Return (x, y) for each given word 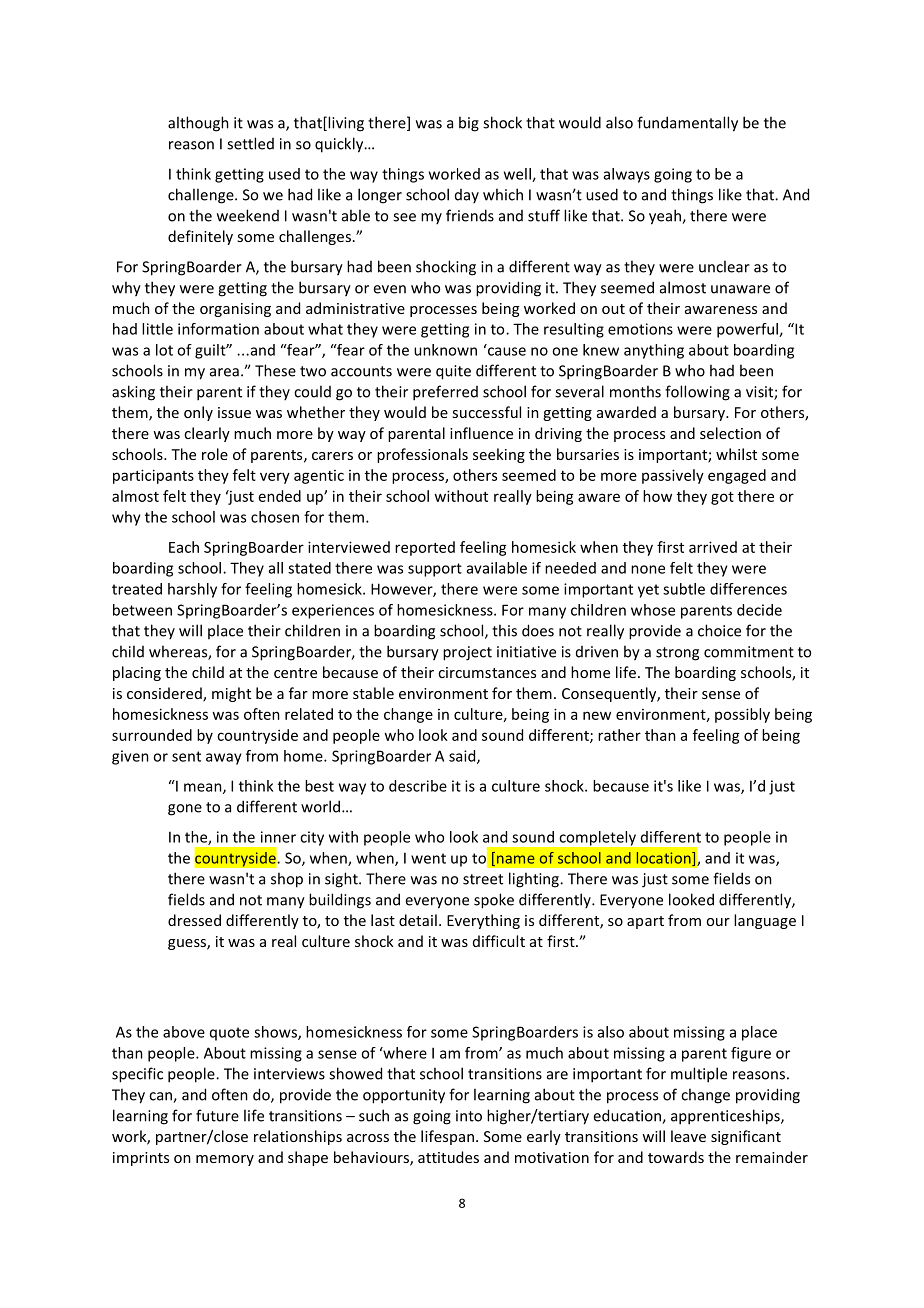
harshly (192, 590)
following (697, 393)
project (467, 653)
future (217, 1115)
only (198, 413)
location (665, 859)
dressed (194, 920)
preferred (445, 393)
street (483, 879)
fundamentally (687, 124)
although (198, 124)
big (469, 124)
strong (677, 654)
